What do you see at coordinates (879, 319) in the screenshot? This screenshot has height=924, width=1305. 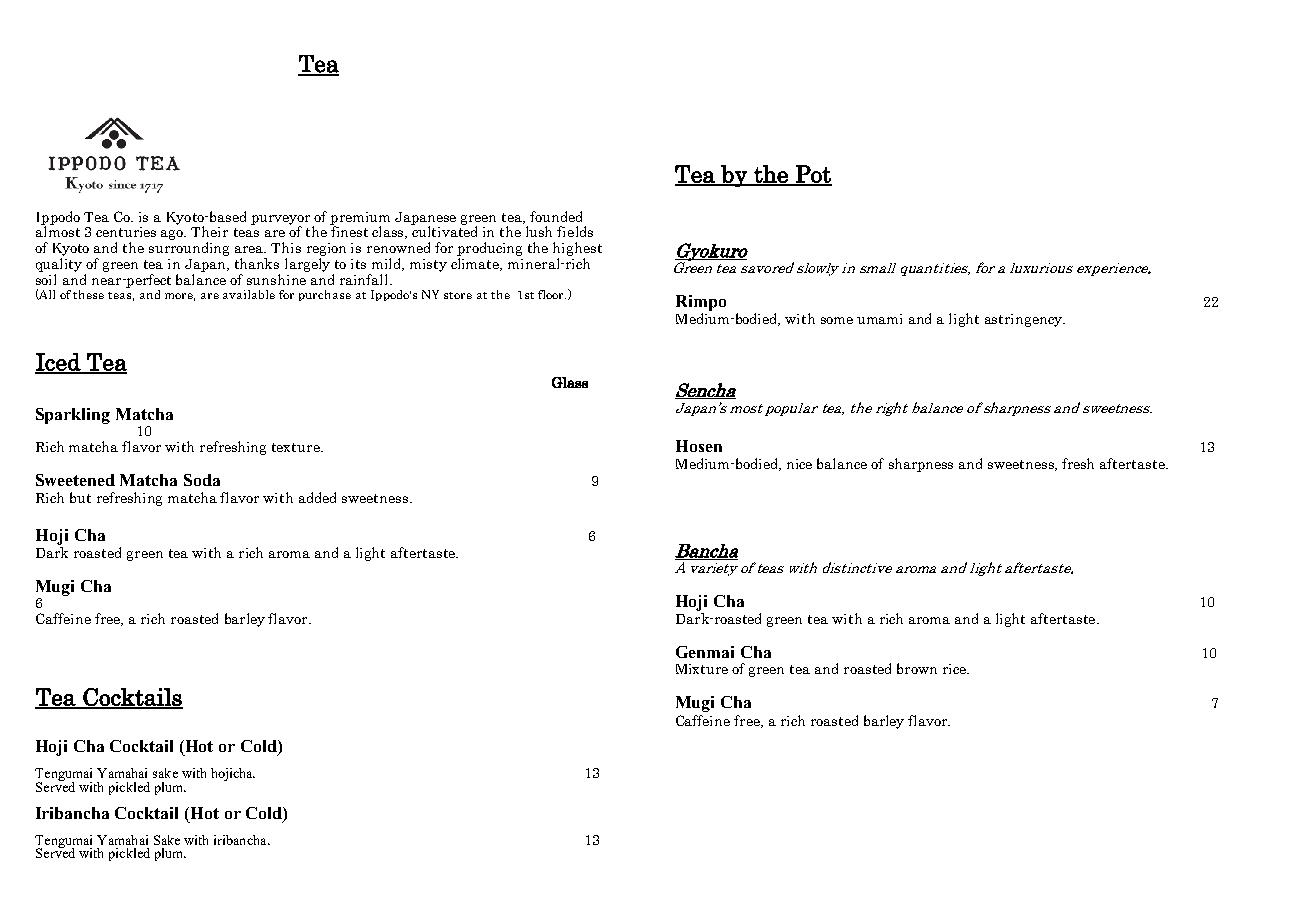 I see `umami` at bounding box center [879, 319].
